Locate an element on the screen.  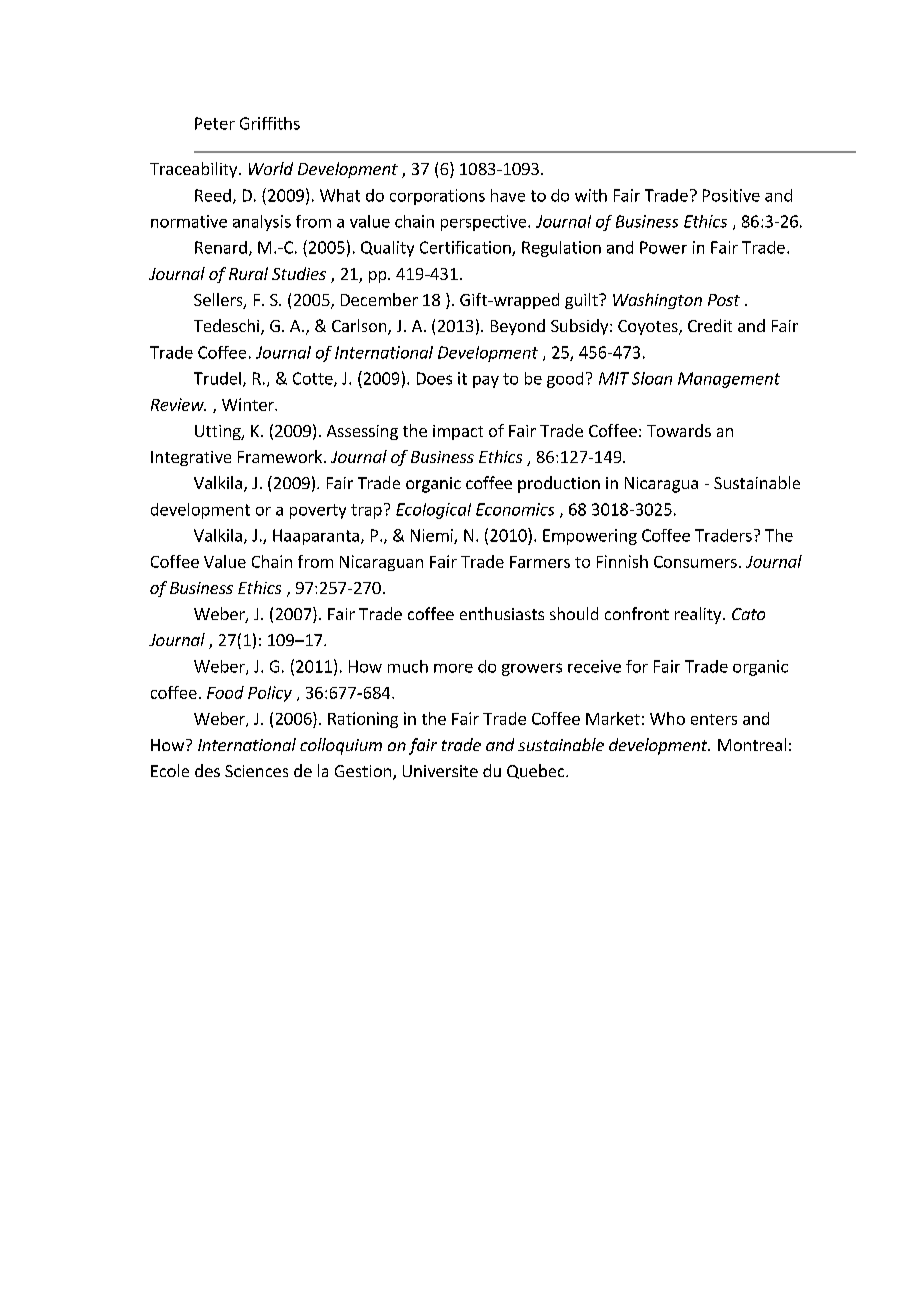
Positive is located at coordinates (731, 195).
